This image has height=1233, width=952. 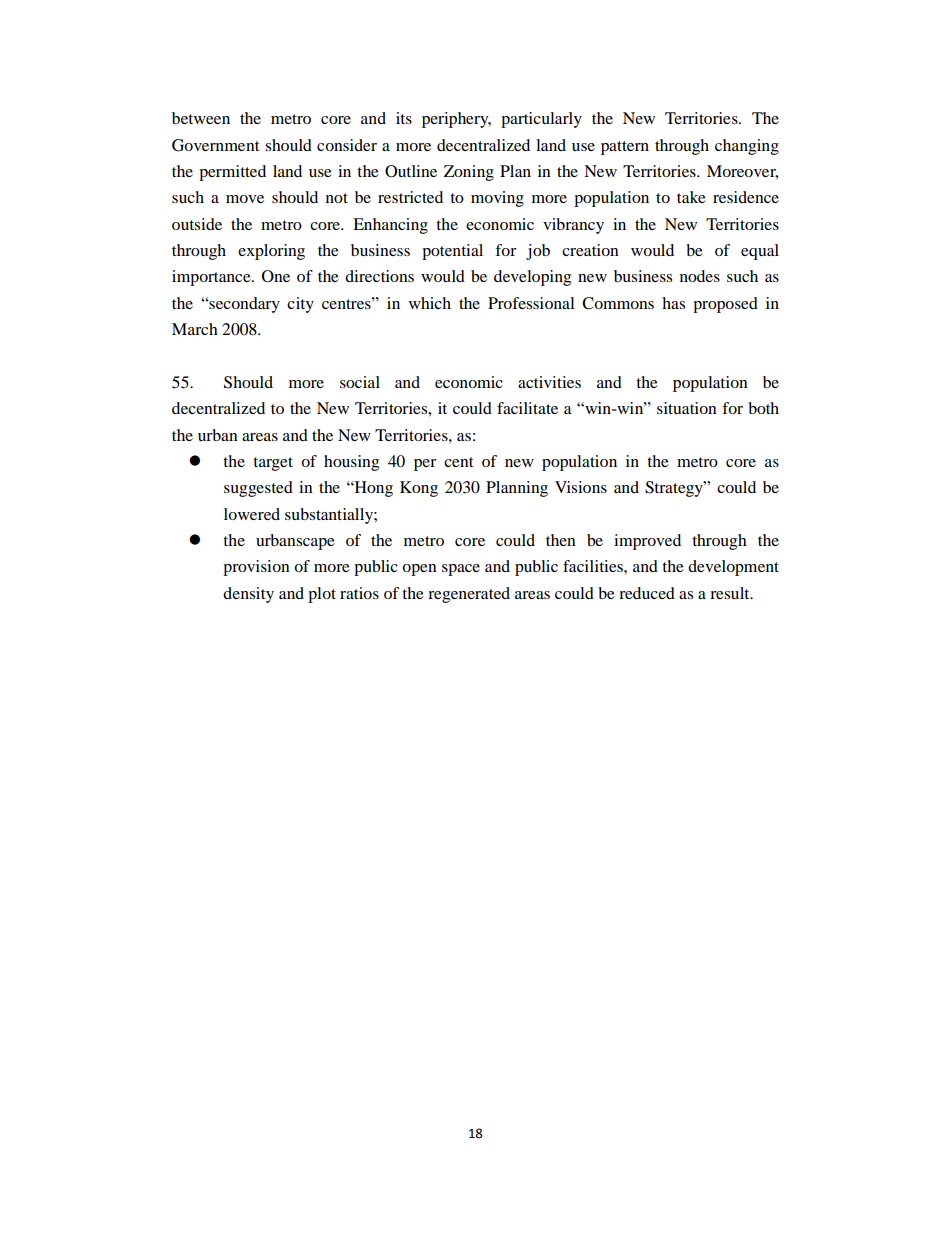 I want to click on target, so click(x=273, y=464).
